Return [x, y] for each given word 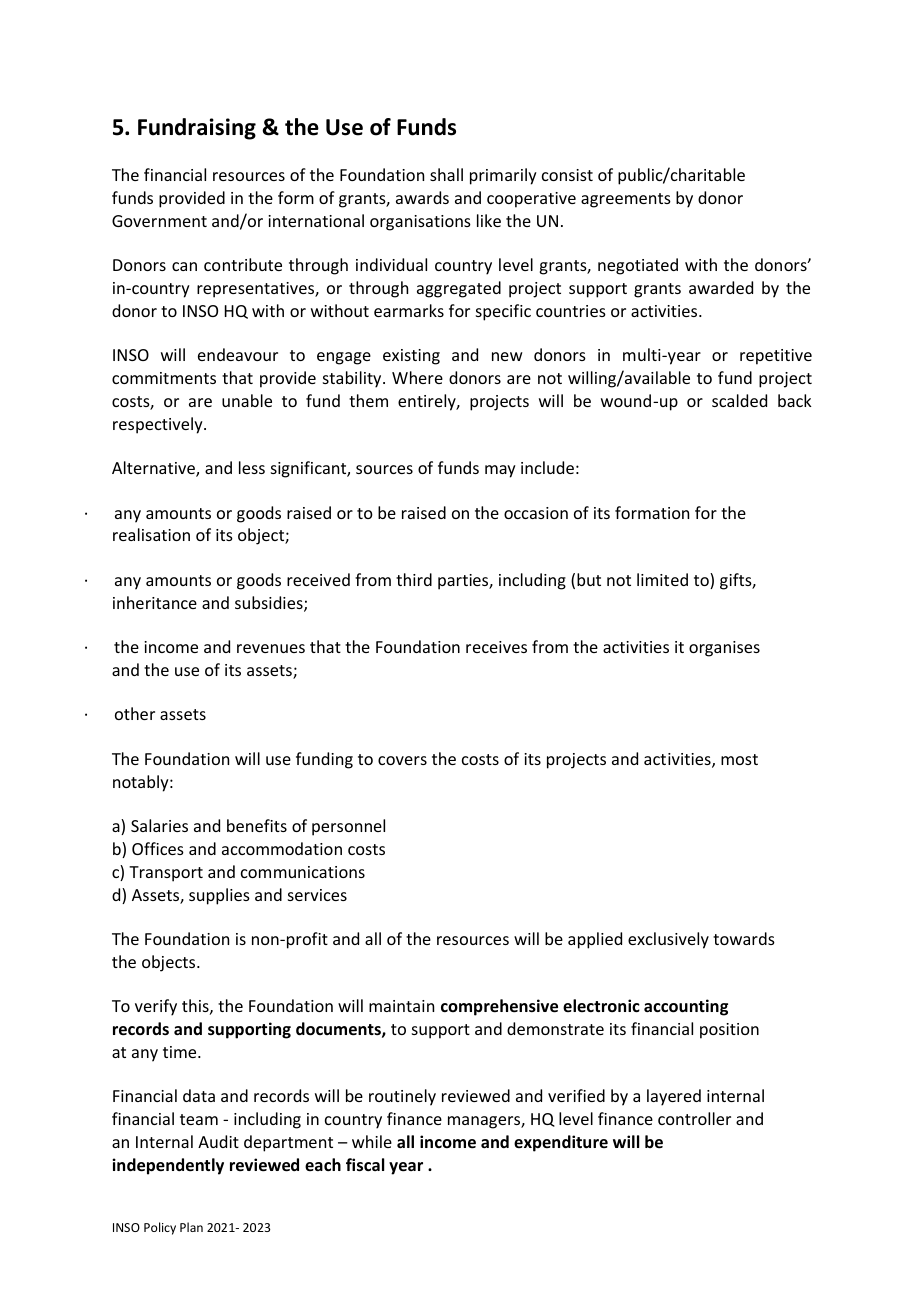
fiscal [365, 1165]
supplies [219, 896]
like [489, 220]
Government [159, 221]
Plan [191, 1227]
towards [744, 938]
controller [694, 1118]
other [135, 713]
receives [496, 647]
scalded [739, 400]
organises [724, 649]
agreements [626, 200]
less [252, 467]
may [500, 471]
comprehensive [499, 1007]
